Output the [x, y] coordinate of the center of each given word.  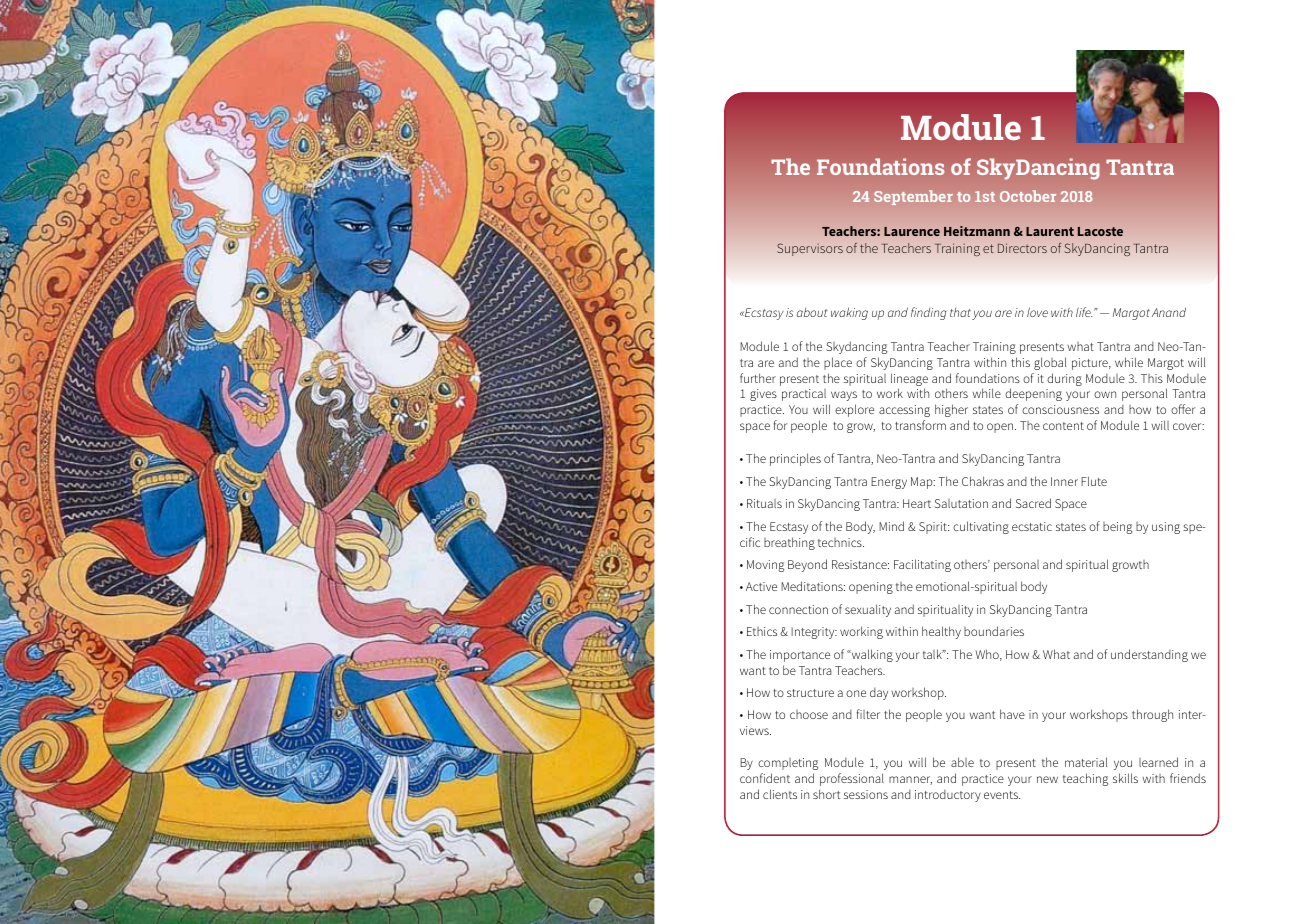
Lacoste [1100, 231]
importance [800, 656]
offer [1183, 409]
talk [933, 654]
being [1117, 528]
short [827, 794]
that [960, 312]
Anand [1169, 312]
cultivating [981, 527]
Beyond [807, 565]
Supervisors [810, 249]
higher [951, 410]
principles [795, 459]
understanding [1149, 655]
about [812, 312]
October [1028, 196]
